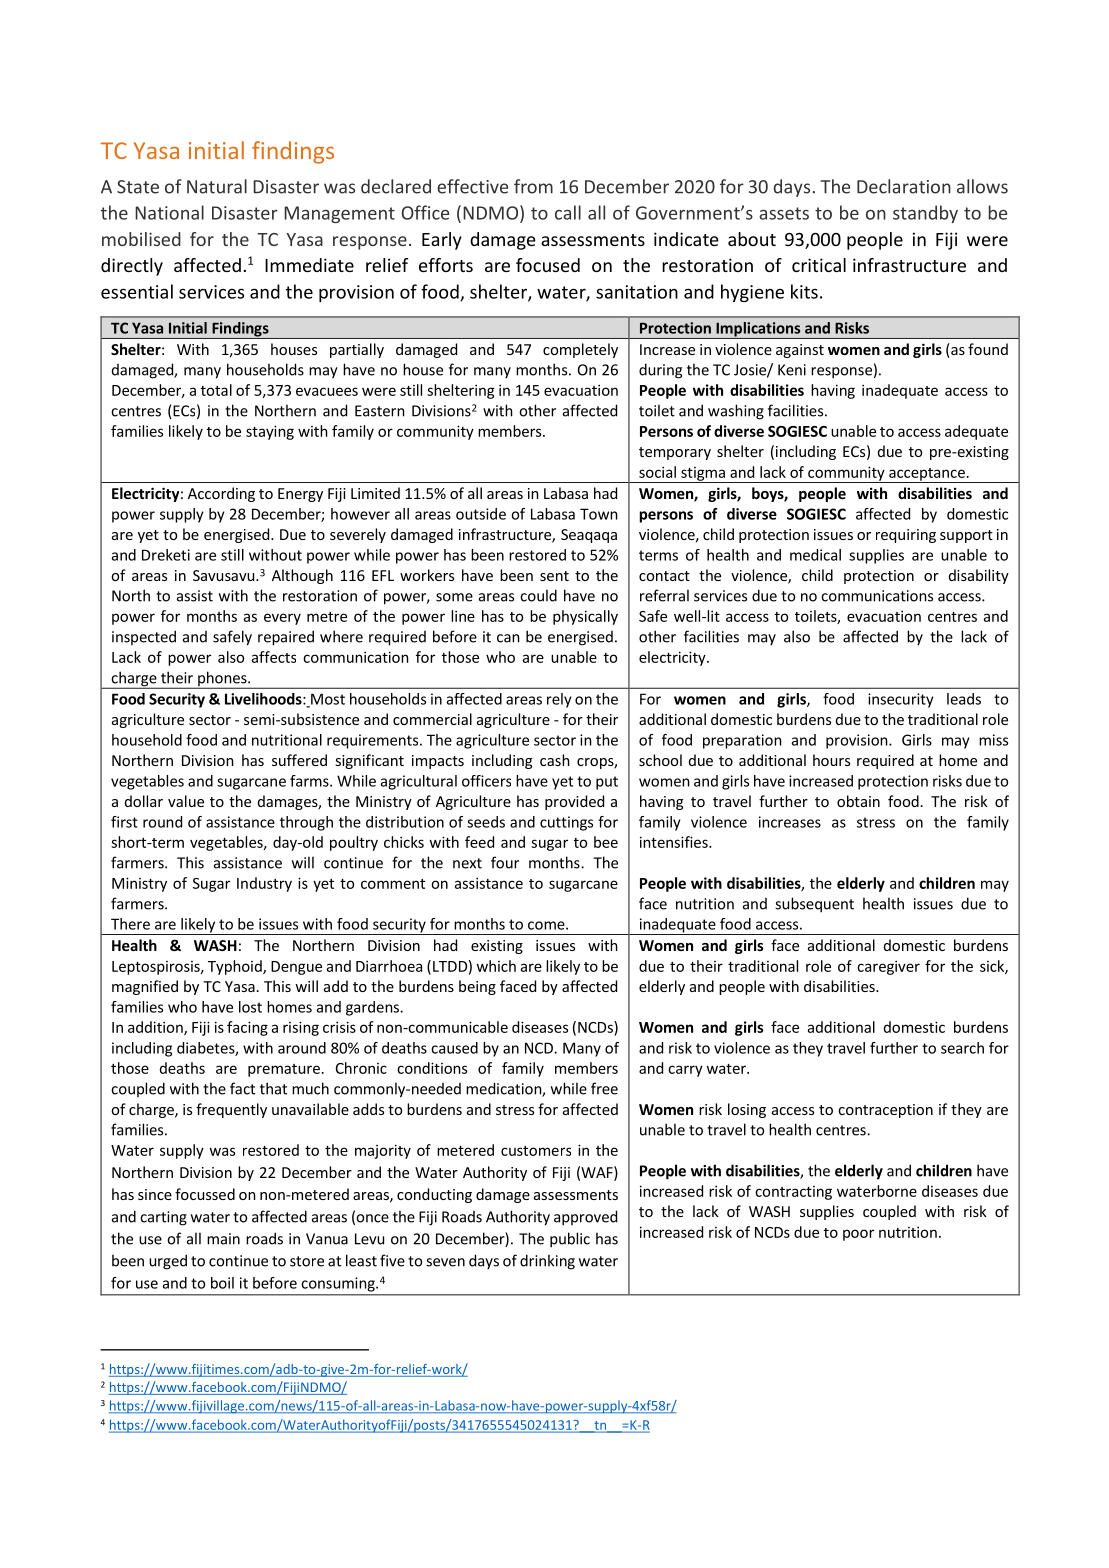 This document has width=1109, height=1568. Describe the element at coordinates (858, 1235) in the document. I see `poor` at that location.
